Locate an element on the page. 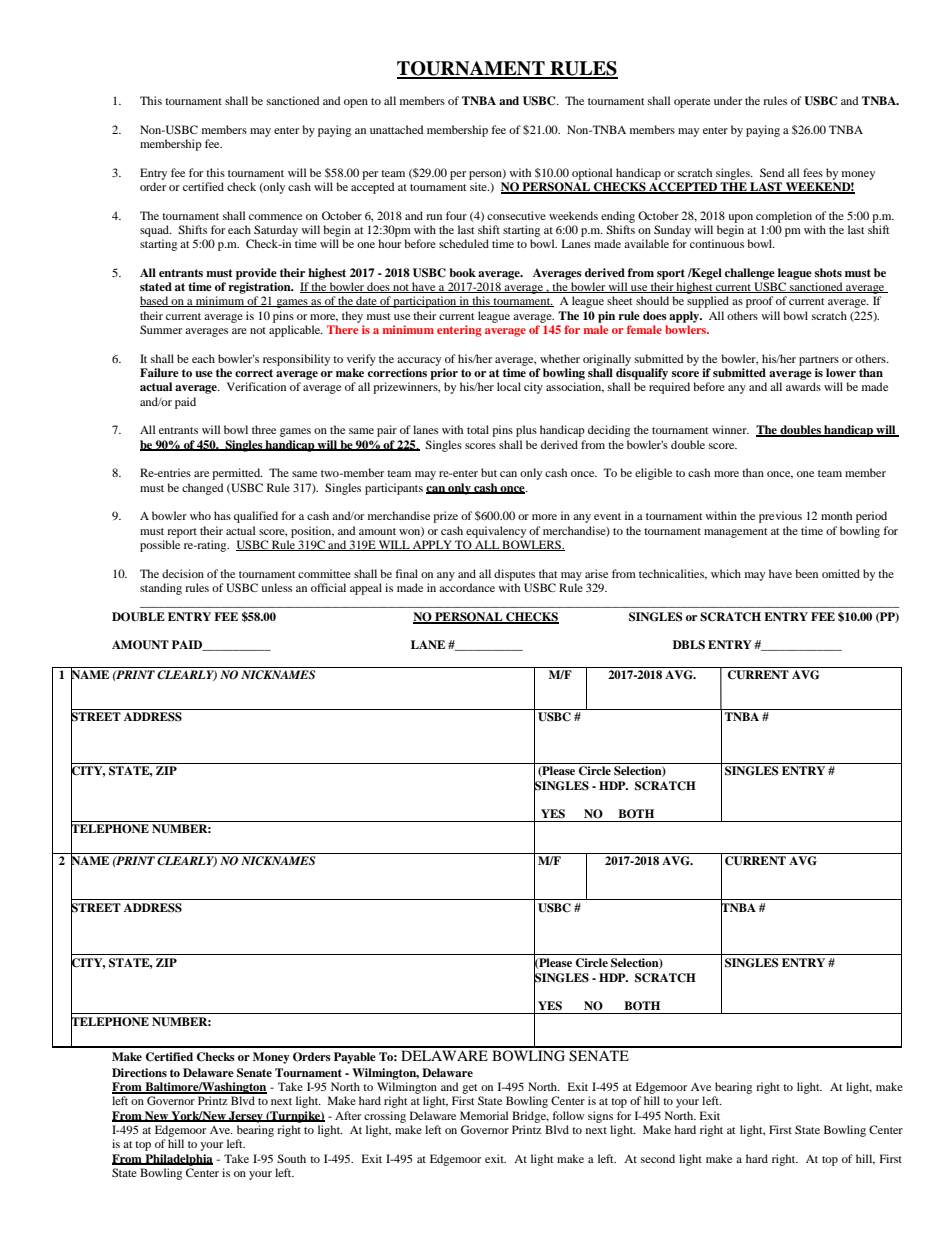  Jersey is located at coordinates (246, 1117).
